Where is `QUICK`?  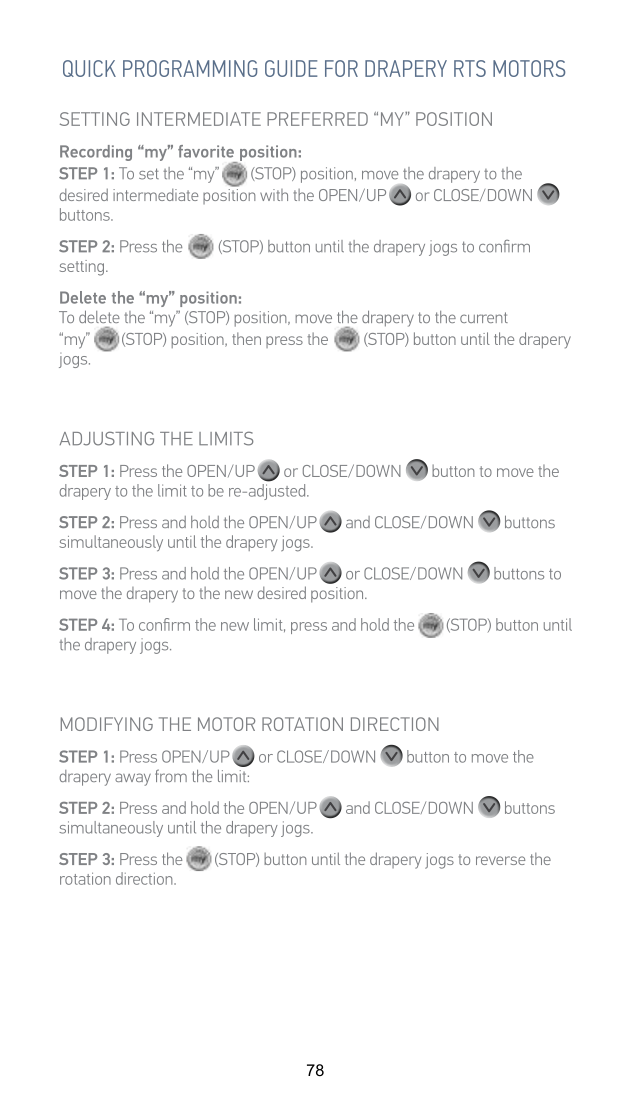
QUICK is located at coordinates (89, 68).
